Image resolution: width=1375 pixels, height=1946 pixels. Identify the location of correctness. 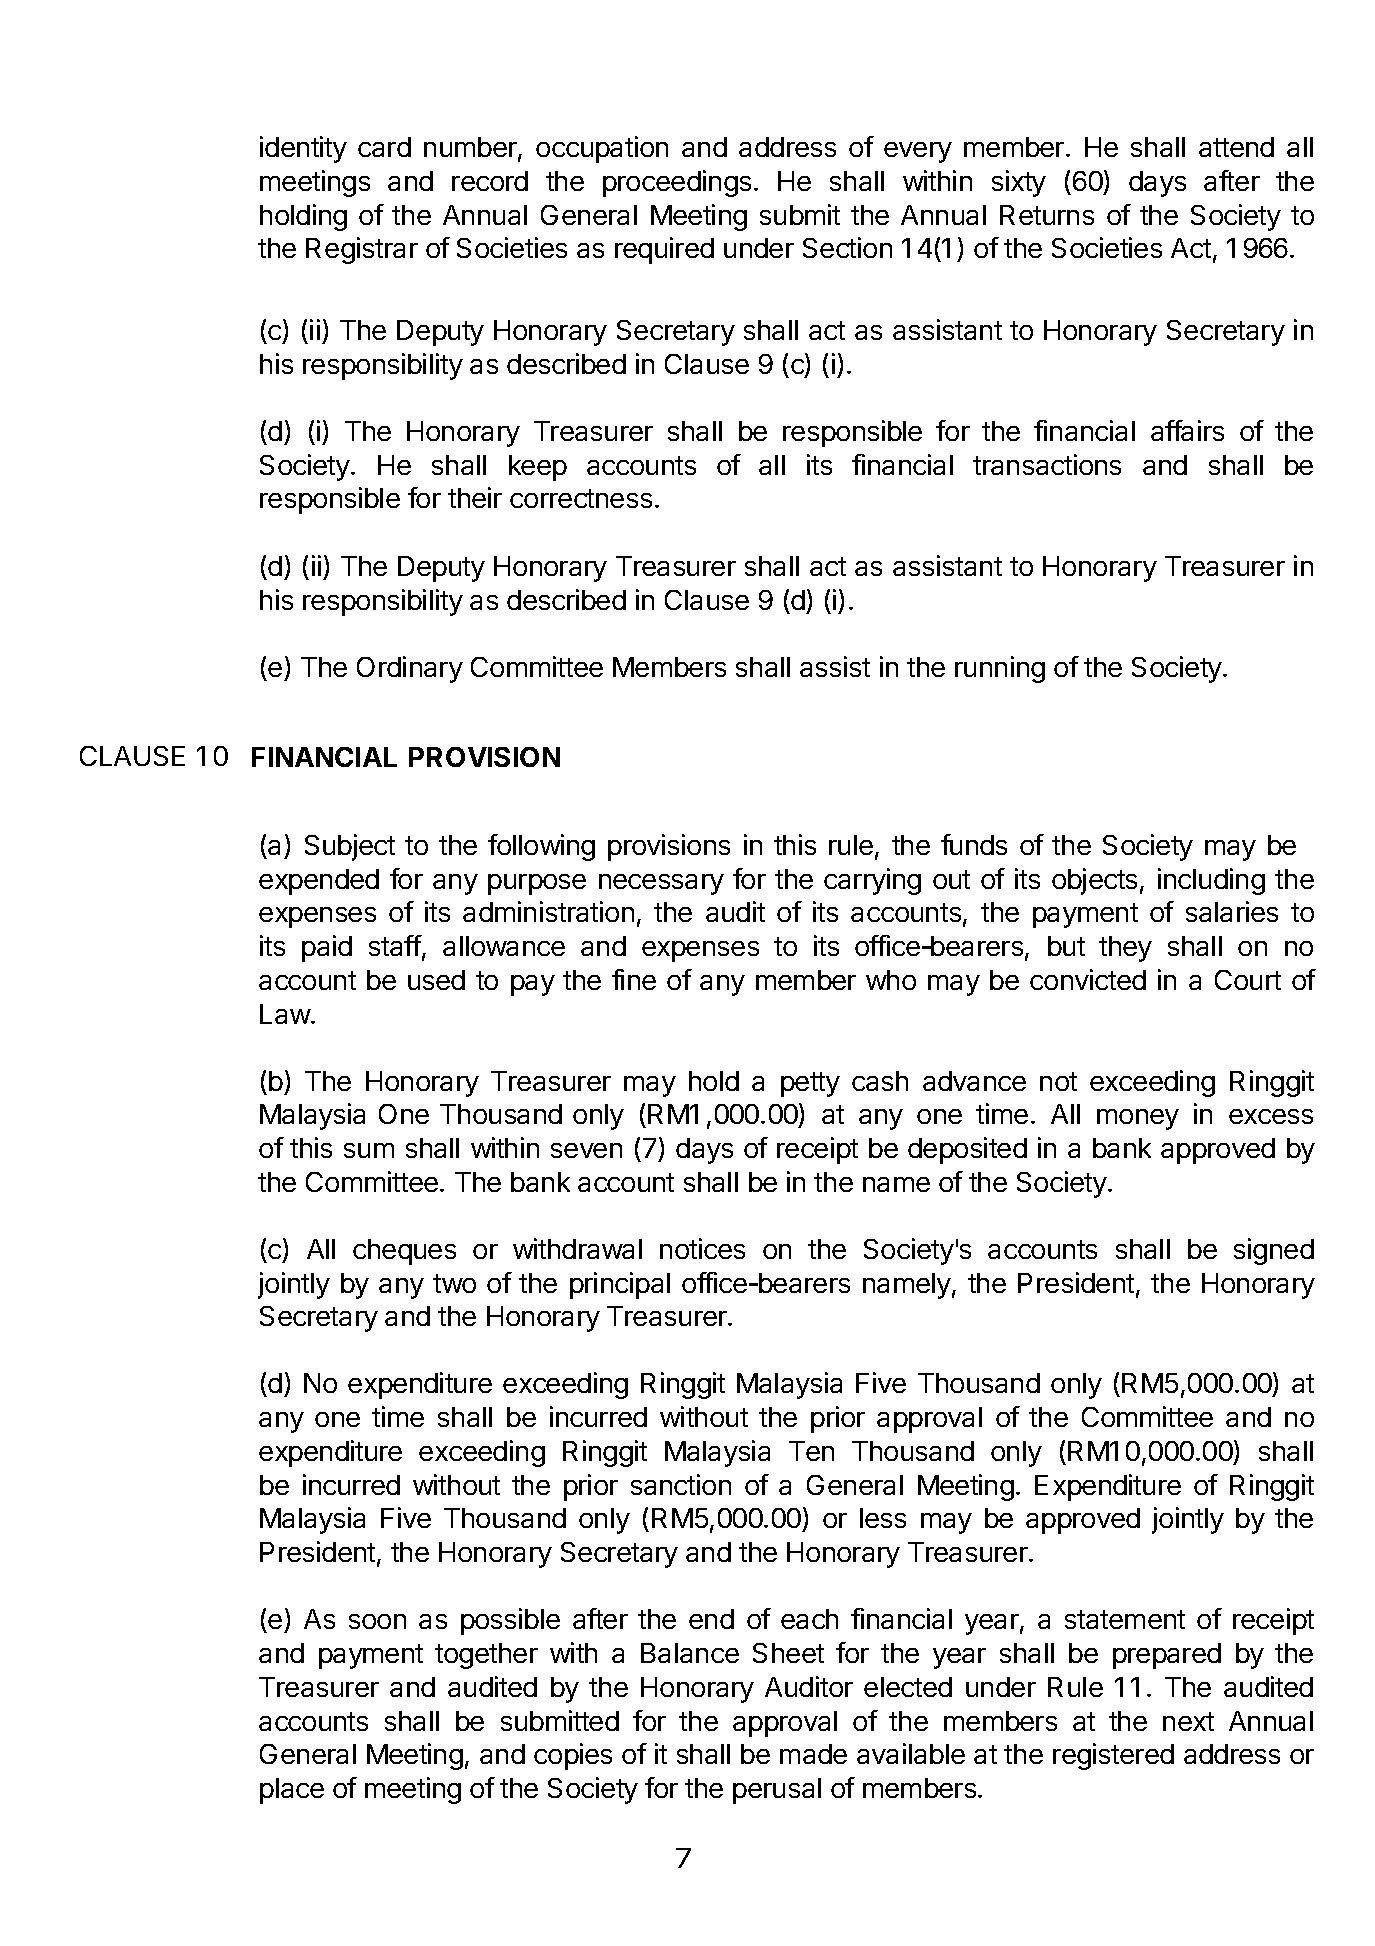
(581, 498).
